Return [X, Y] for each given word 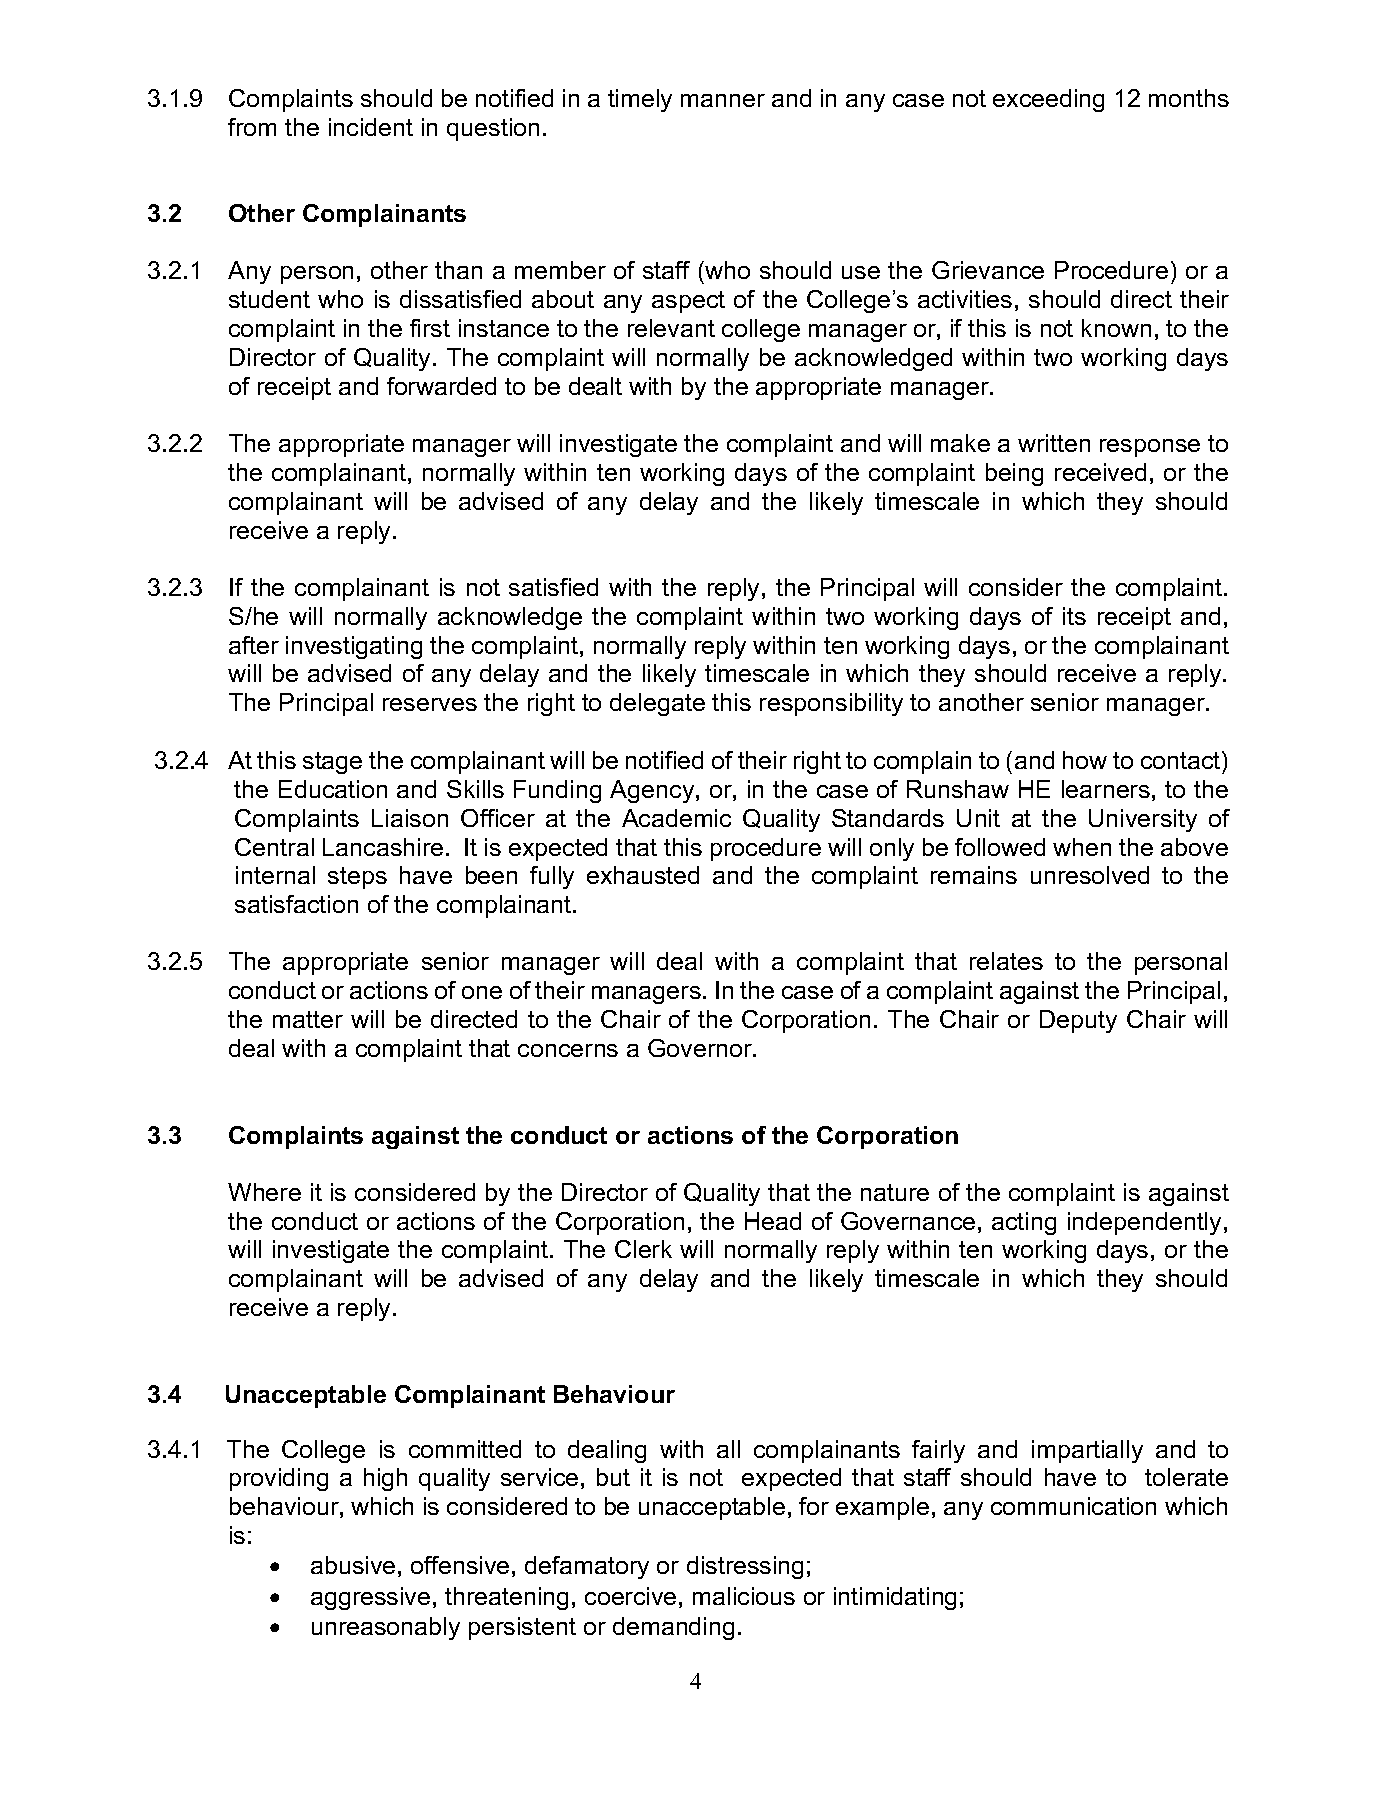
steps [357, 878]
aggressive [370, 1598]
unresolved [1090, 875]
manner [723, 100]
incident [371, 127]
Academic [676, 818]
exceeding [1048, 100]
